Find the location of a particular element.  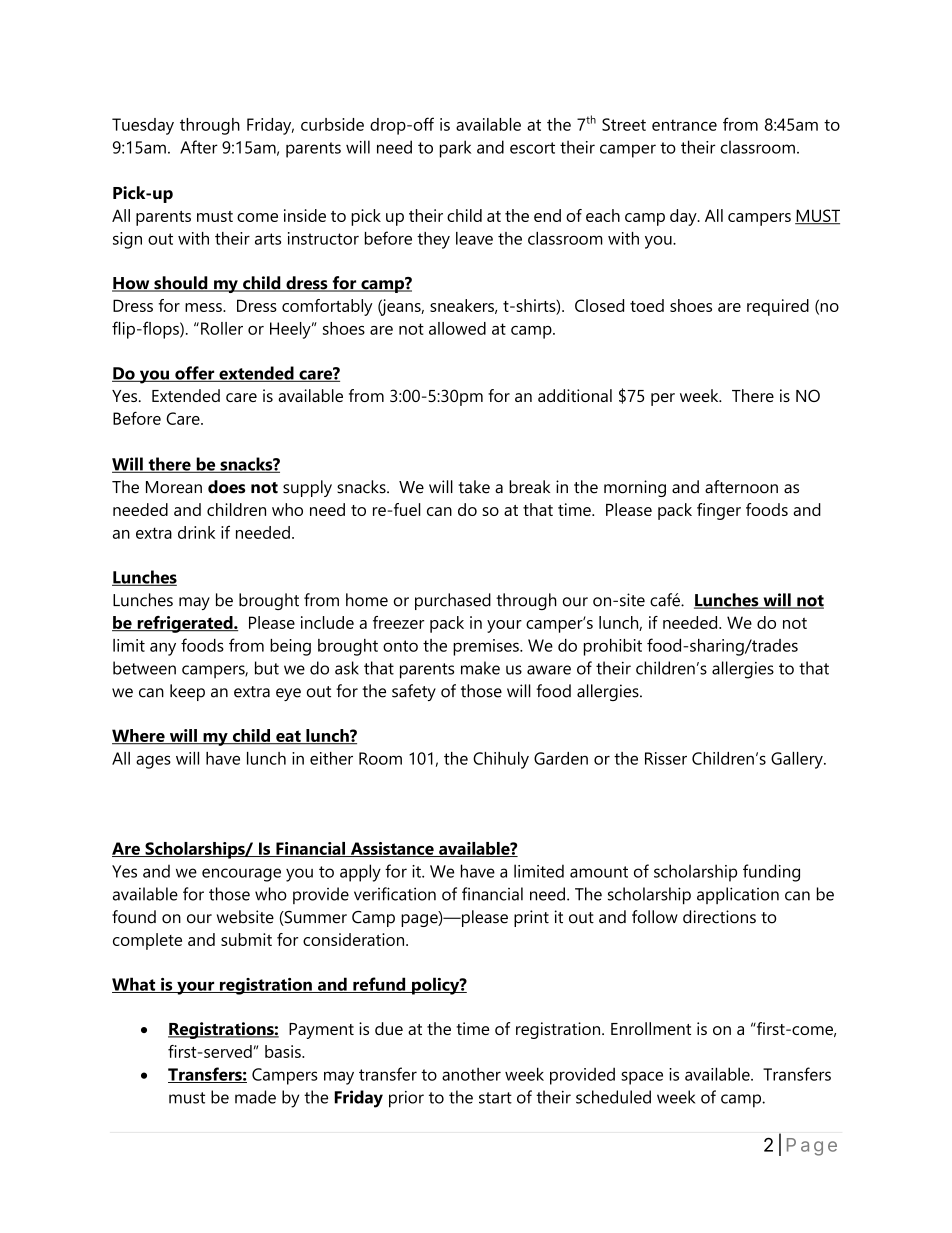

allowed is located at coordinates (457, 328).
